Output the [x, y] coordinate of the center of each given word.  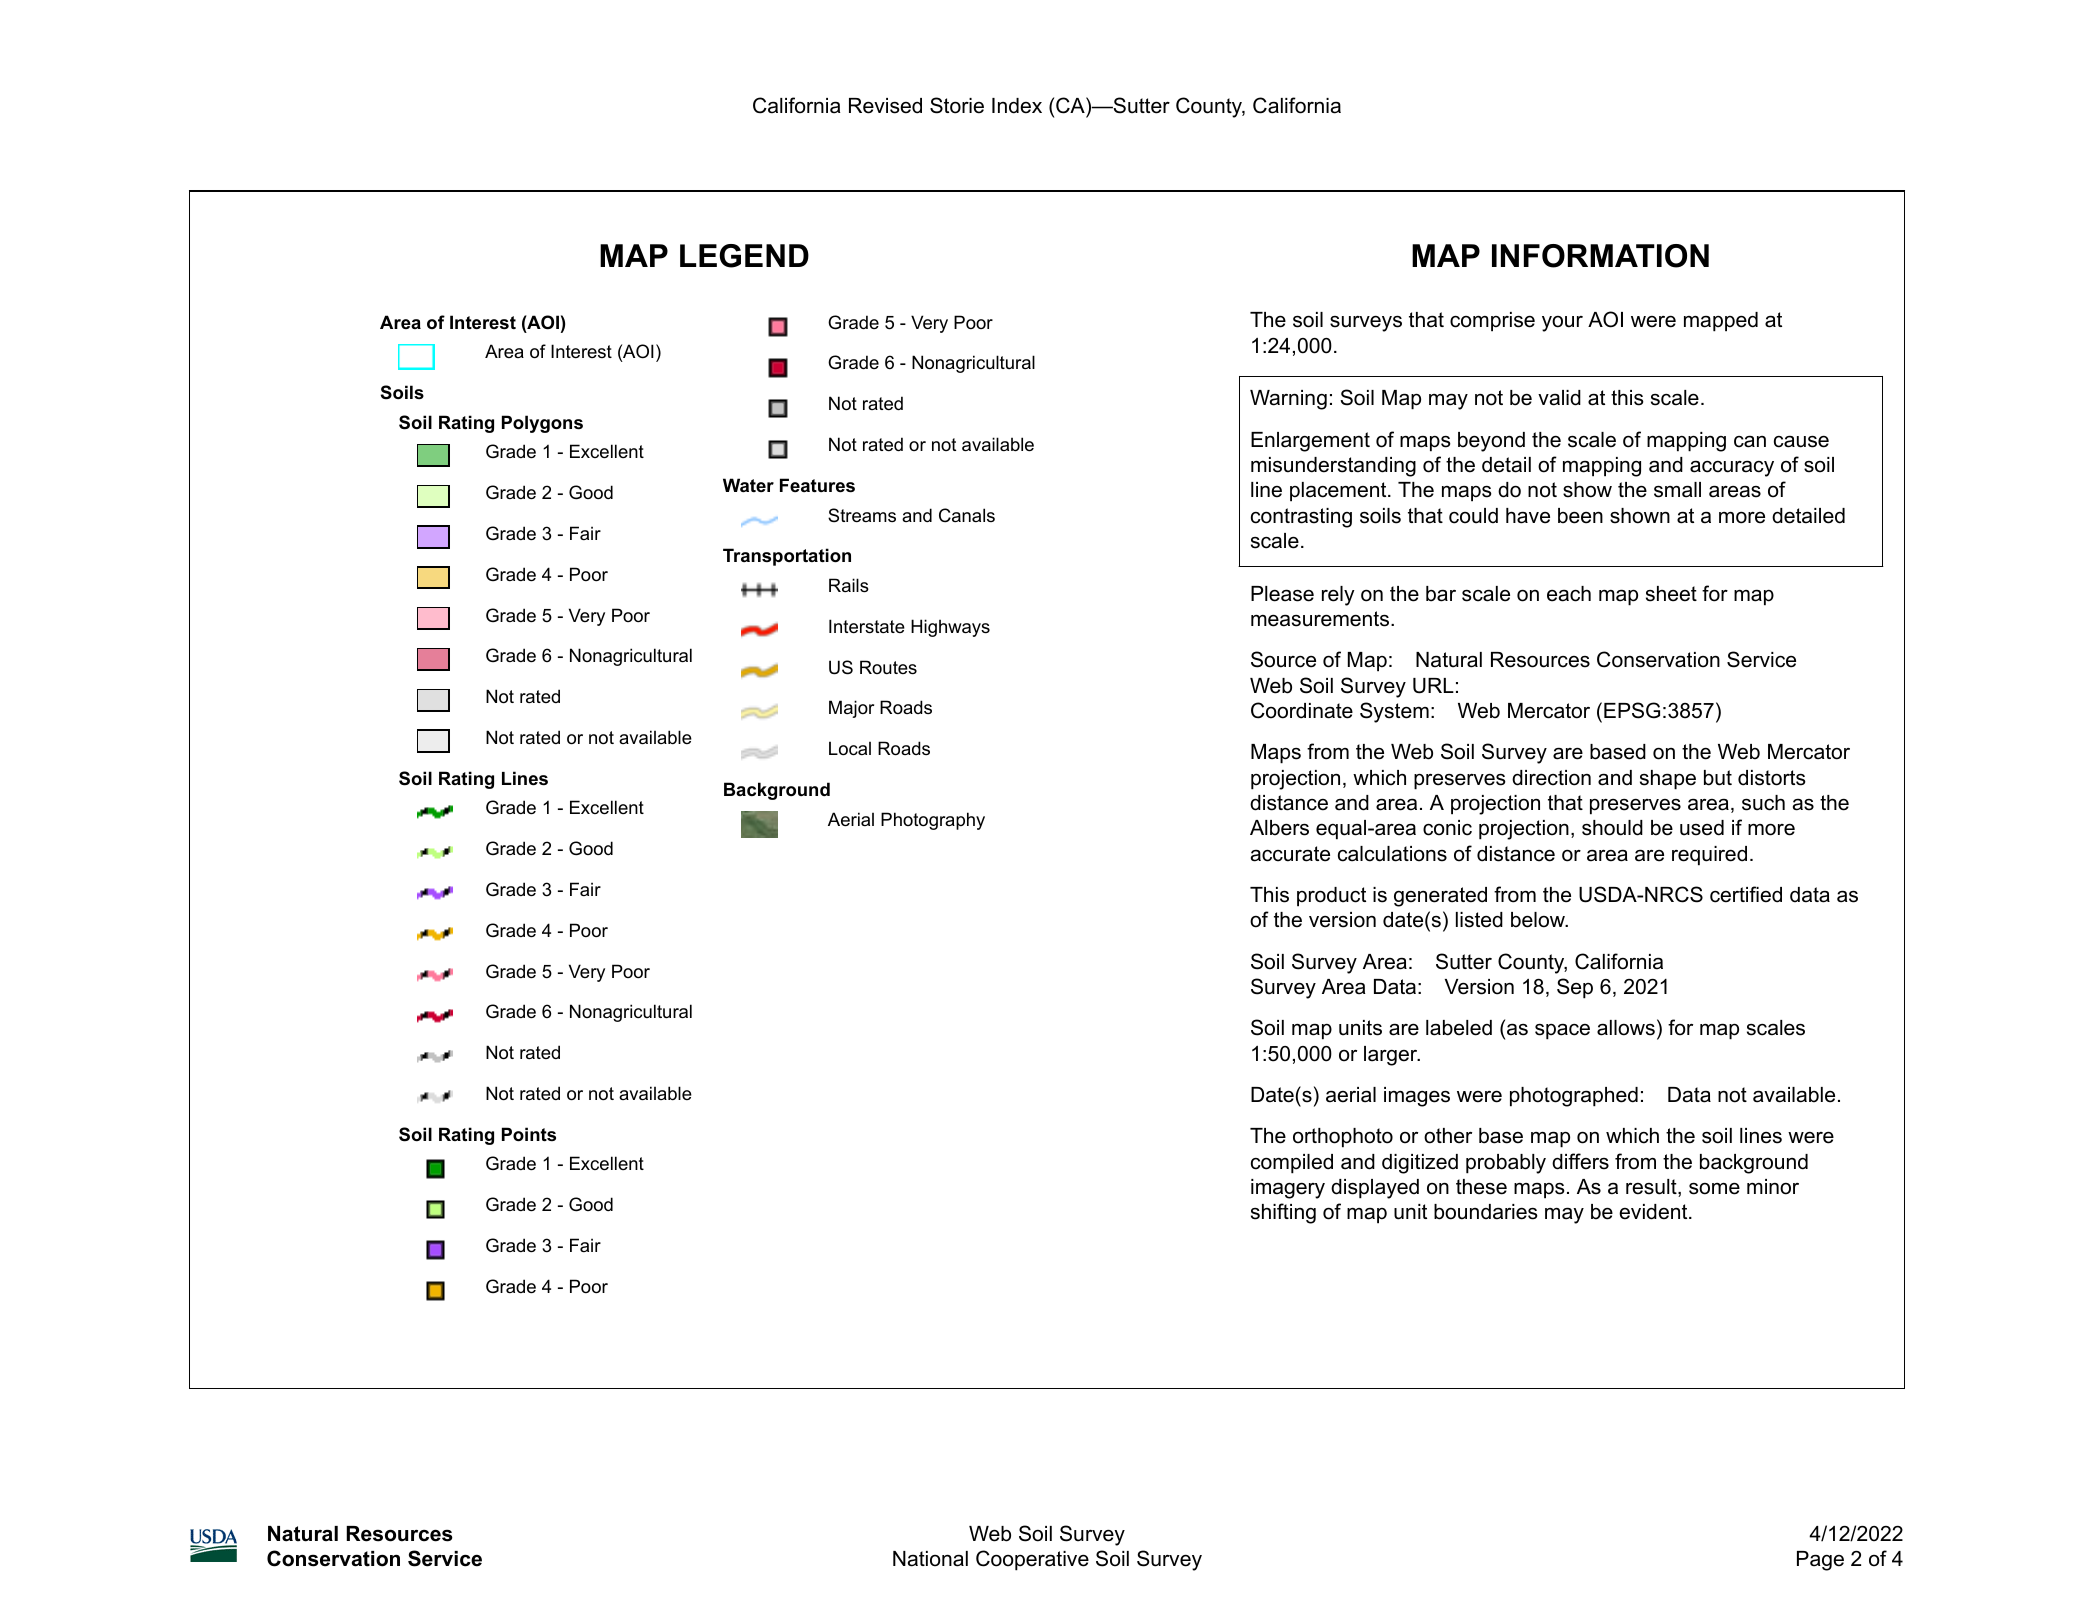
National [930, 1559]
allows [1626, 1028]
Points [529, 1134]
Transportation [787, 557]
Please [1282, 594]
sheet [1671, 594]
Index [1017, 106]
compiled [1292, 1164]
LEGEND [744, 256]
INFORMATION [1600, 256]
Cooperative [1032, 1560]
